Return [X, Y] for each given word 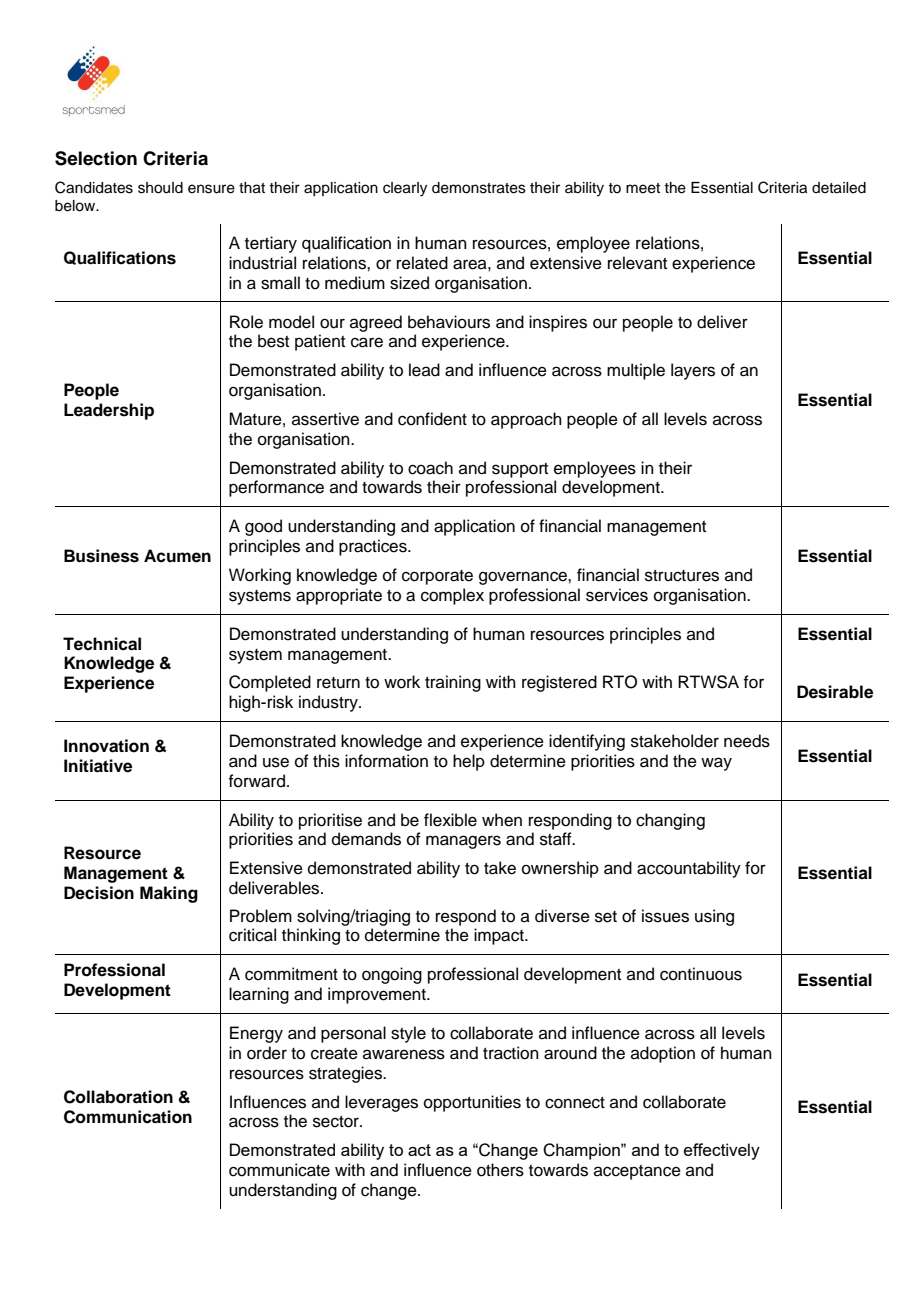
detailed [839, 188]
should [160, 188]
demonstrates [479, 188]
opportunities [472, 1103]
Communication [128, 1117]
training [453, 683]
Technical [102, 644]
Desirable [835, 692]
